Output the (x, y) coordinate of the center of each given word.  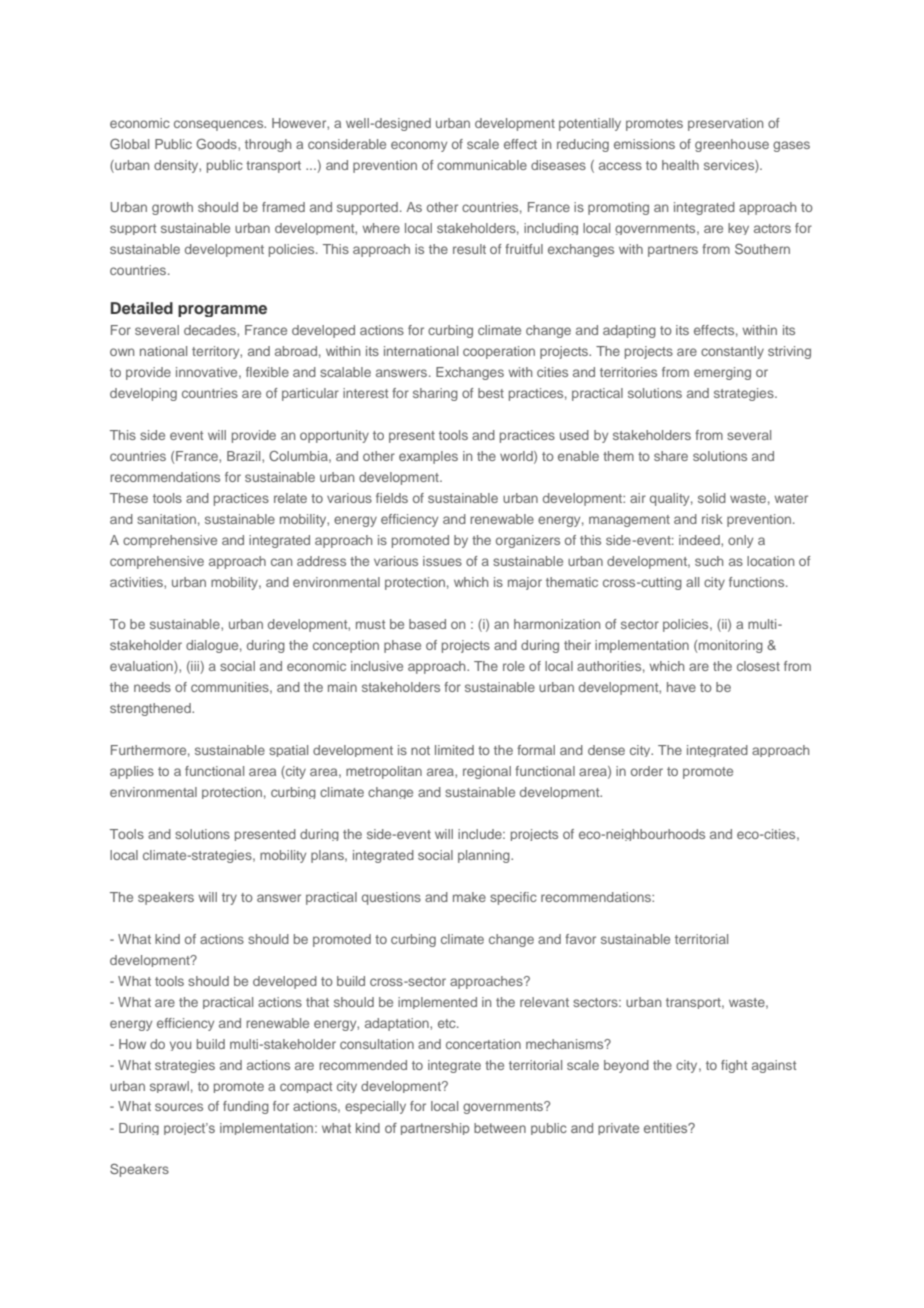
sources (179, 1107)
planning (485, 856)
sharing (435, 394)
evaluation (142, 667)
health (680, 165)
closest (758, 666)
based (427, 624)
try (229, 899)
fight (734, 1066)
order (647, 771)
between (500, 1128)
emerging (722, 373)
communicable (482, 165)
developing (143, 394)
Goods (217, 144)
